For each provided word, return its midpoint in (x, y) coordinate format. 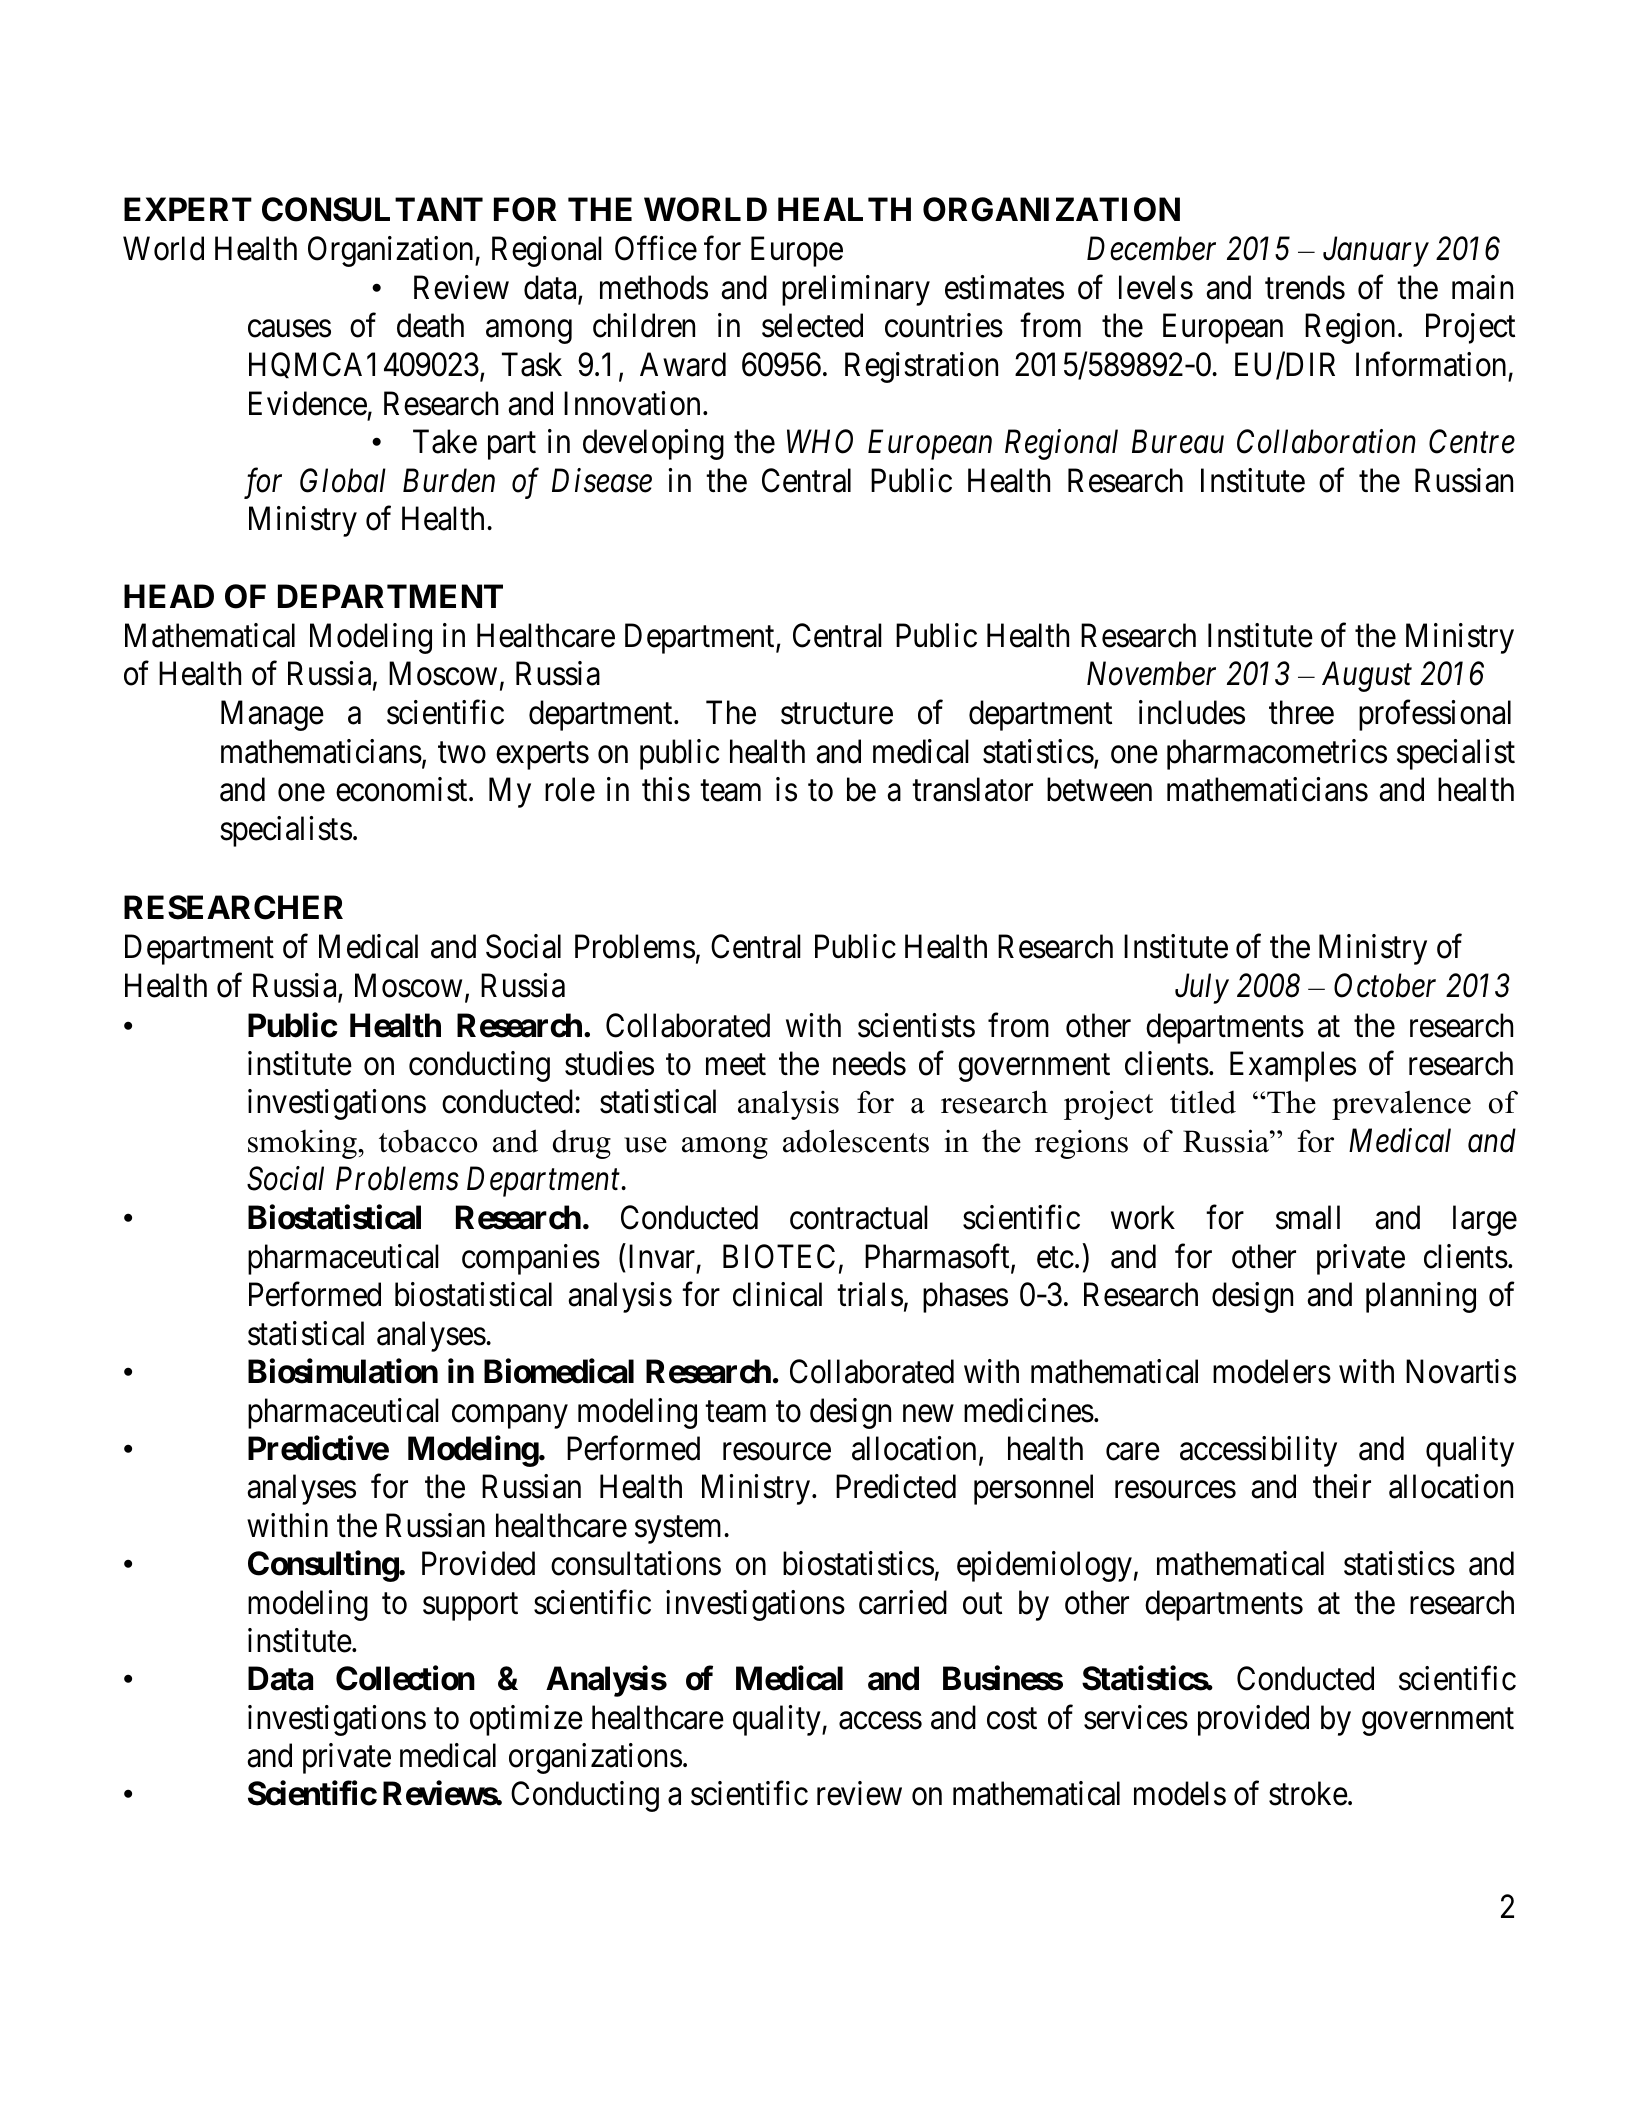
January (1376, 252)
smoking (303, 1144)
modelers (1272, 1371)
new (928, 1414)
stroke (1308, 1793)
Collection (405, 1678)
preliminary (856, 290)
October (1385, 985)
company (510, 1417)
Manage (272, 716)
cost (1012, 1719)
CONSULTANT (372, 209)
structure (837, 714)
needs (869, 1063)
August (1367, 677)
